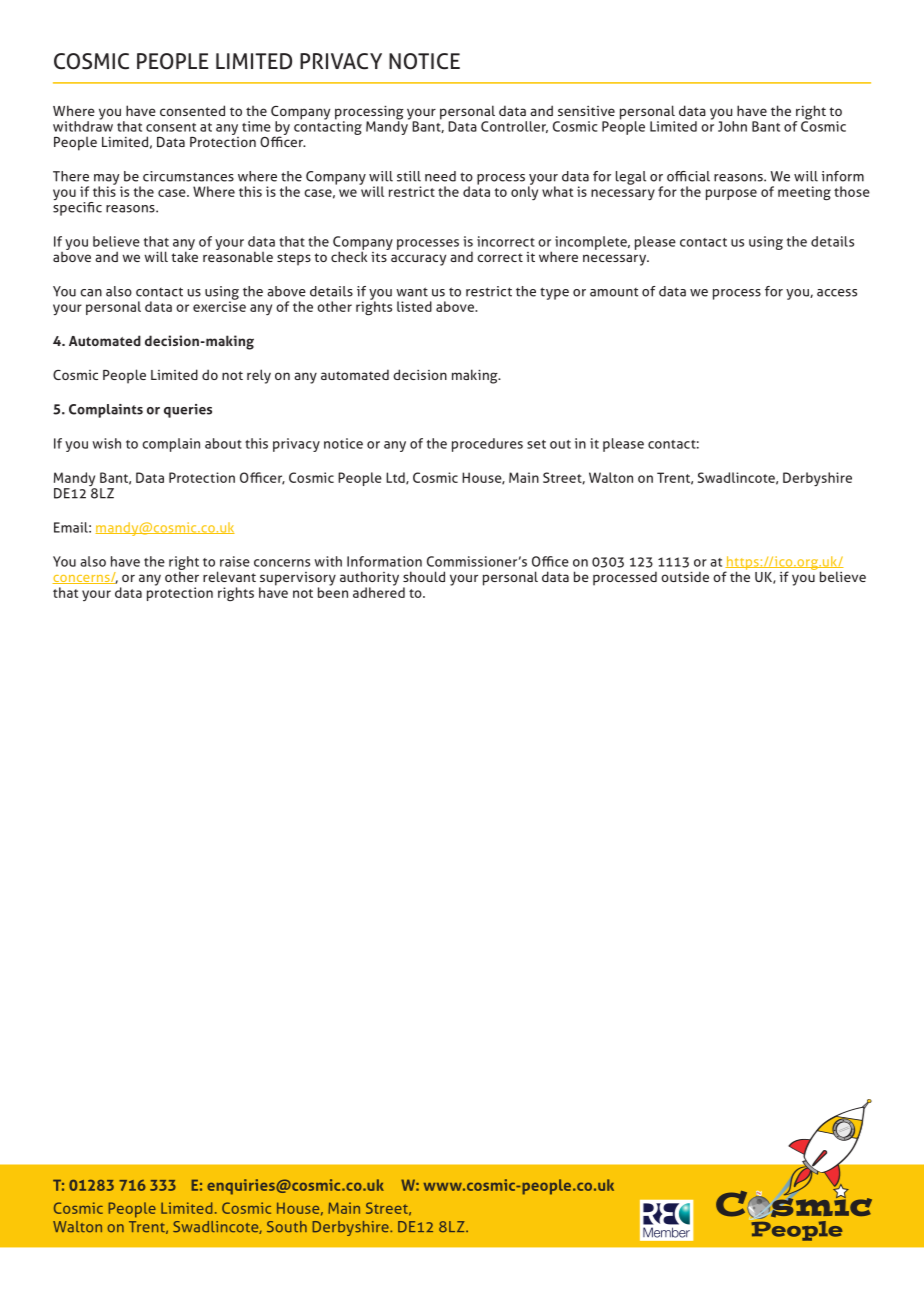 Image resolution: width=924 pixels, height=1308 pixels. What do you see at coordinates (440, 176) in the document?
I see `need` at bounding box center [440, 176].
